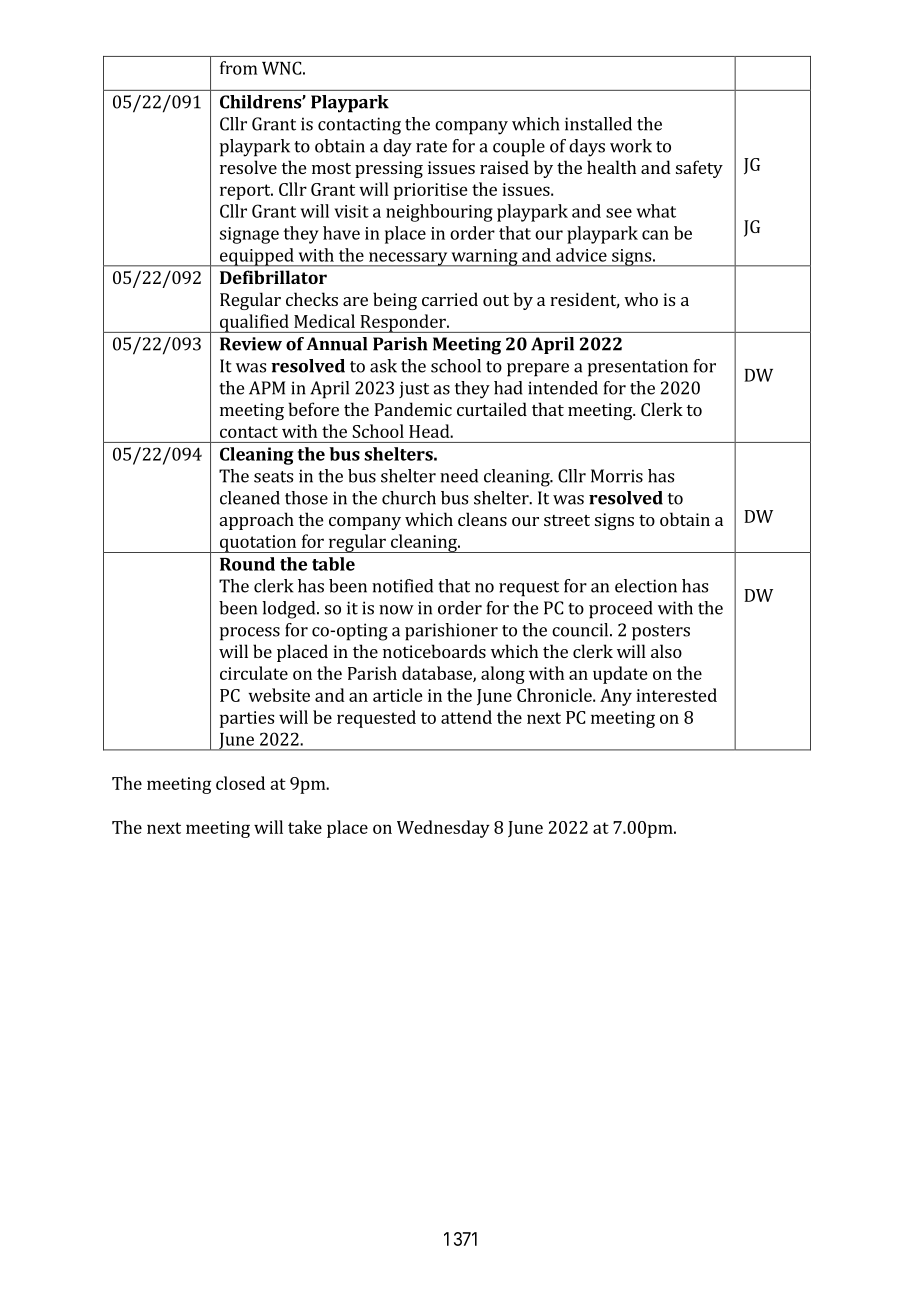 The width and height of the page is (924, 1308). I want to click on rate, so click(431, 147).
